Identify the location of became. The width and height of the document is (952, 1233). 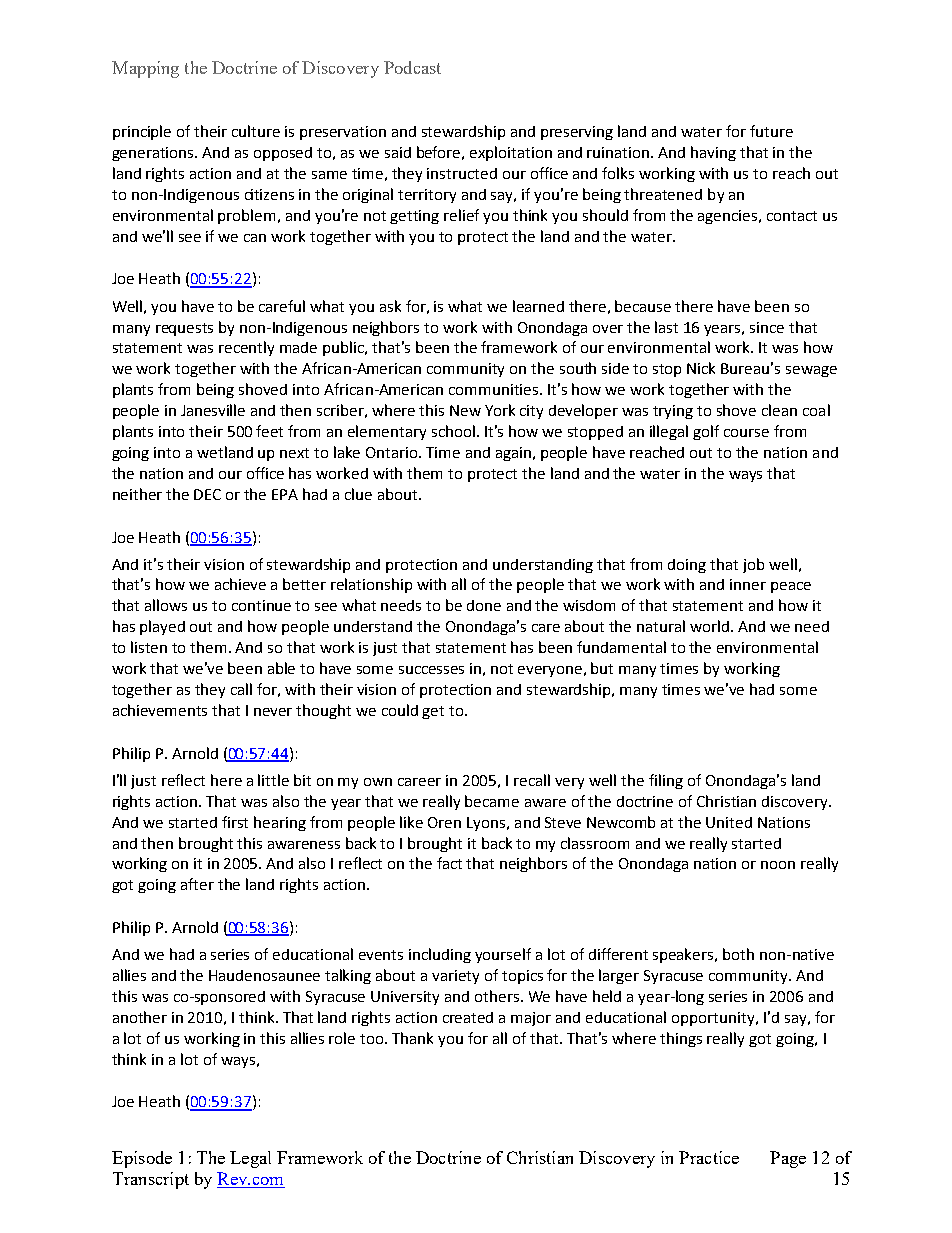
(492, 801).
